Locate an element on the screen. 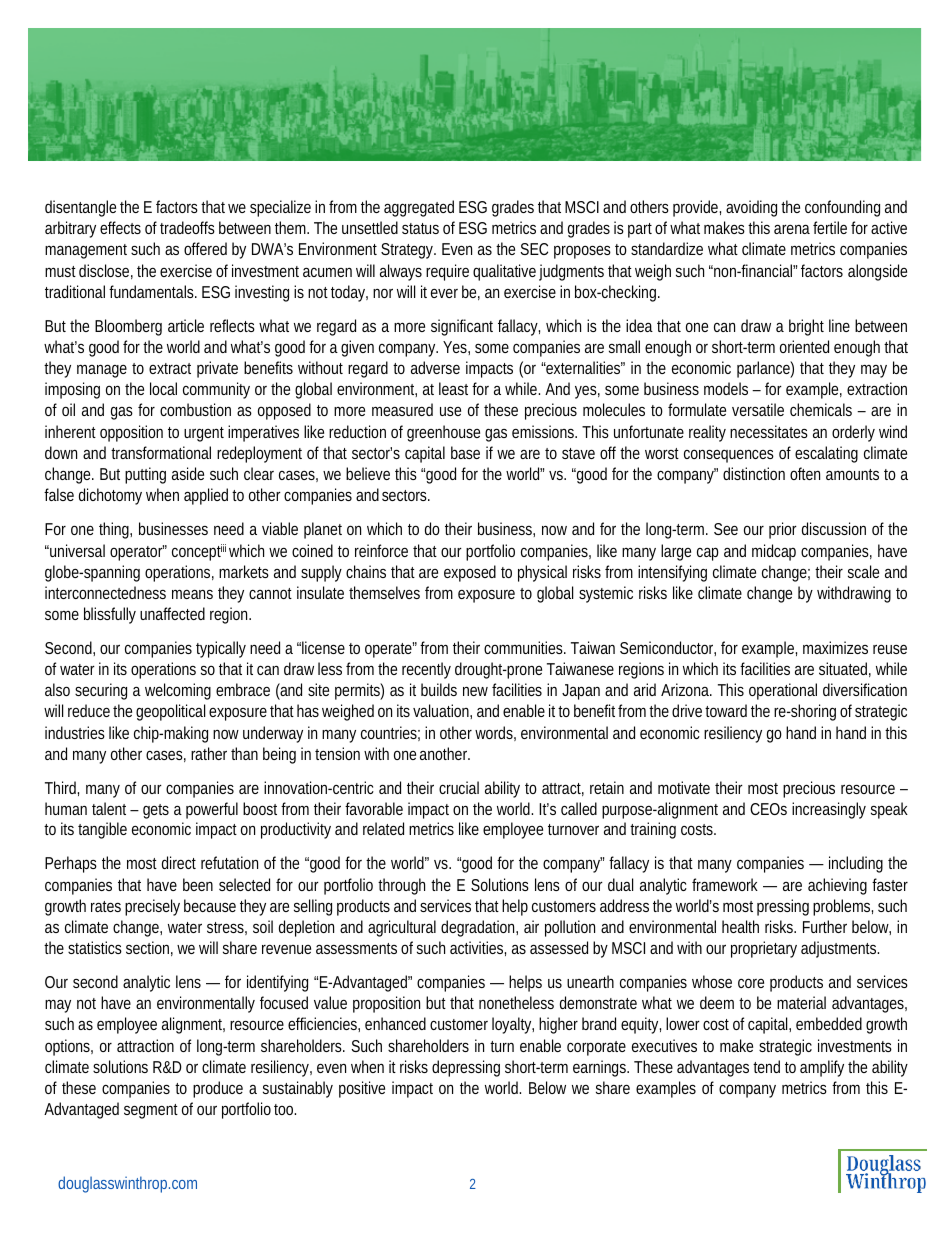 The image size is (952, 1233). status is located at coordinates (420, 228).
